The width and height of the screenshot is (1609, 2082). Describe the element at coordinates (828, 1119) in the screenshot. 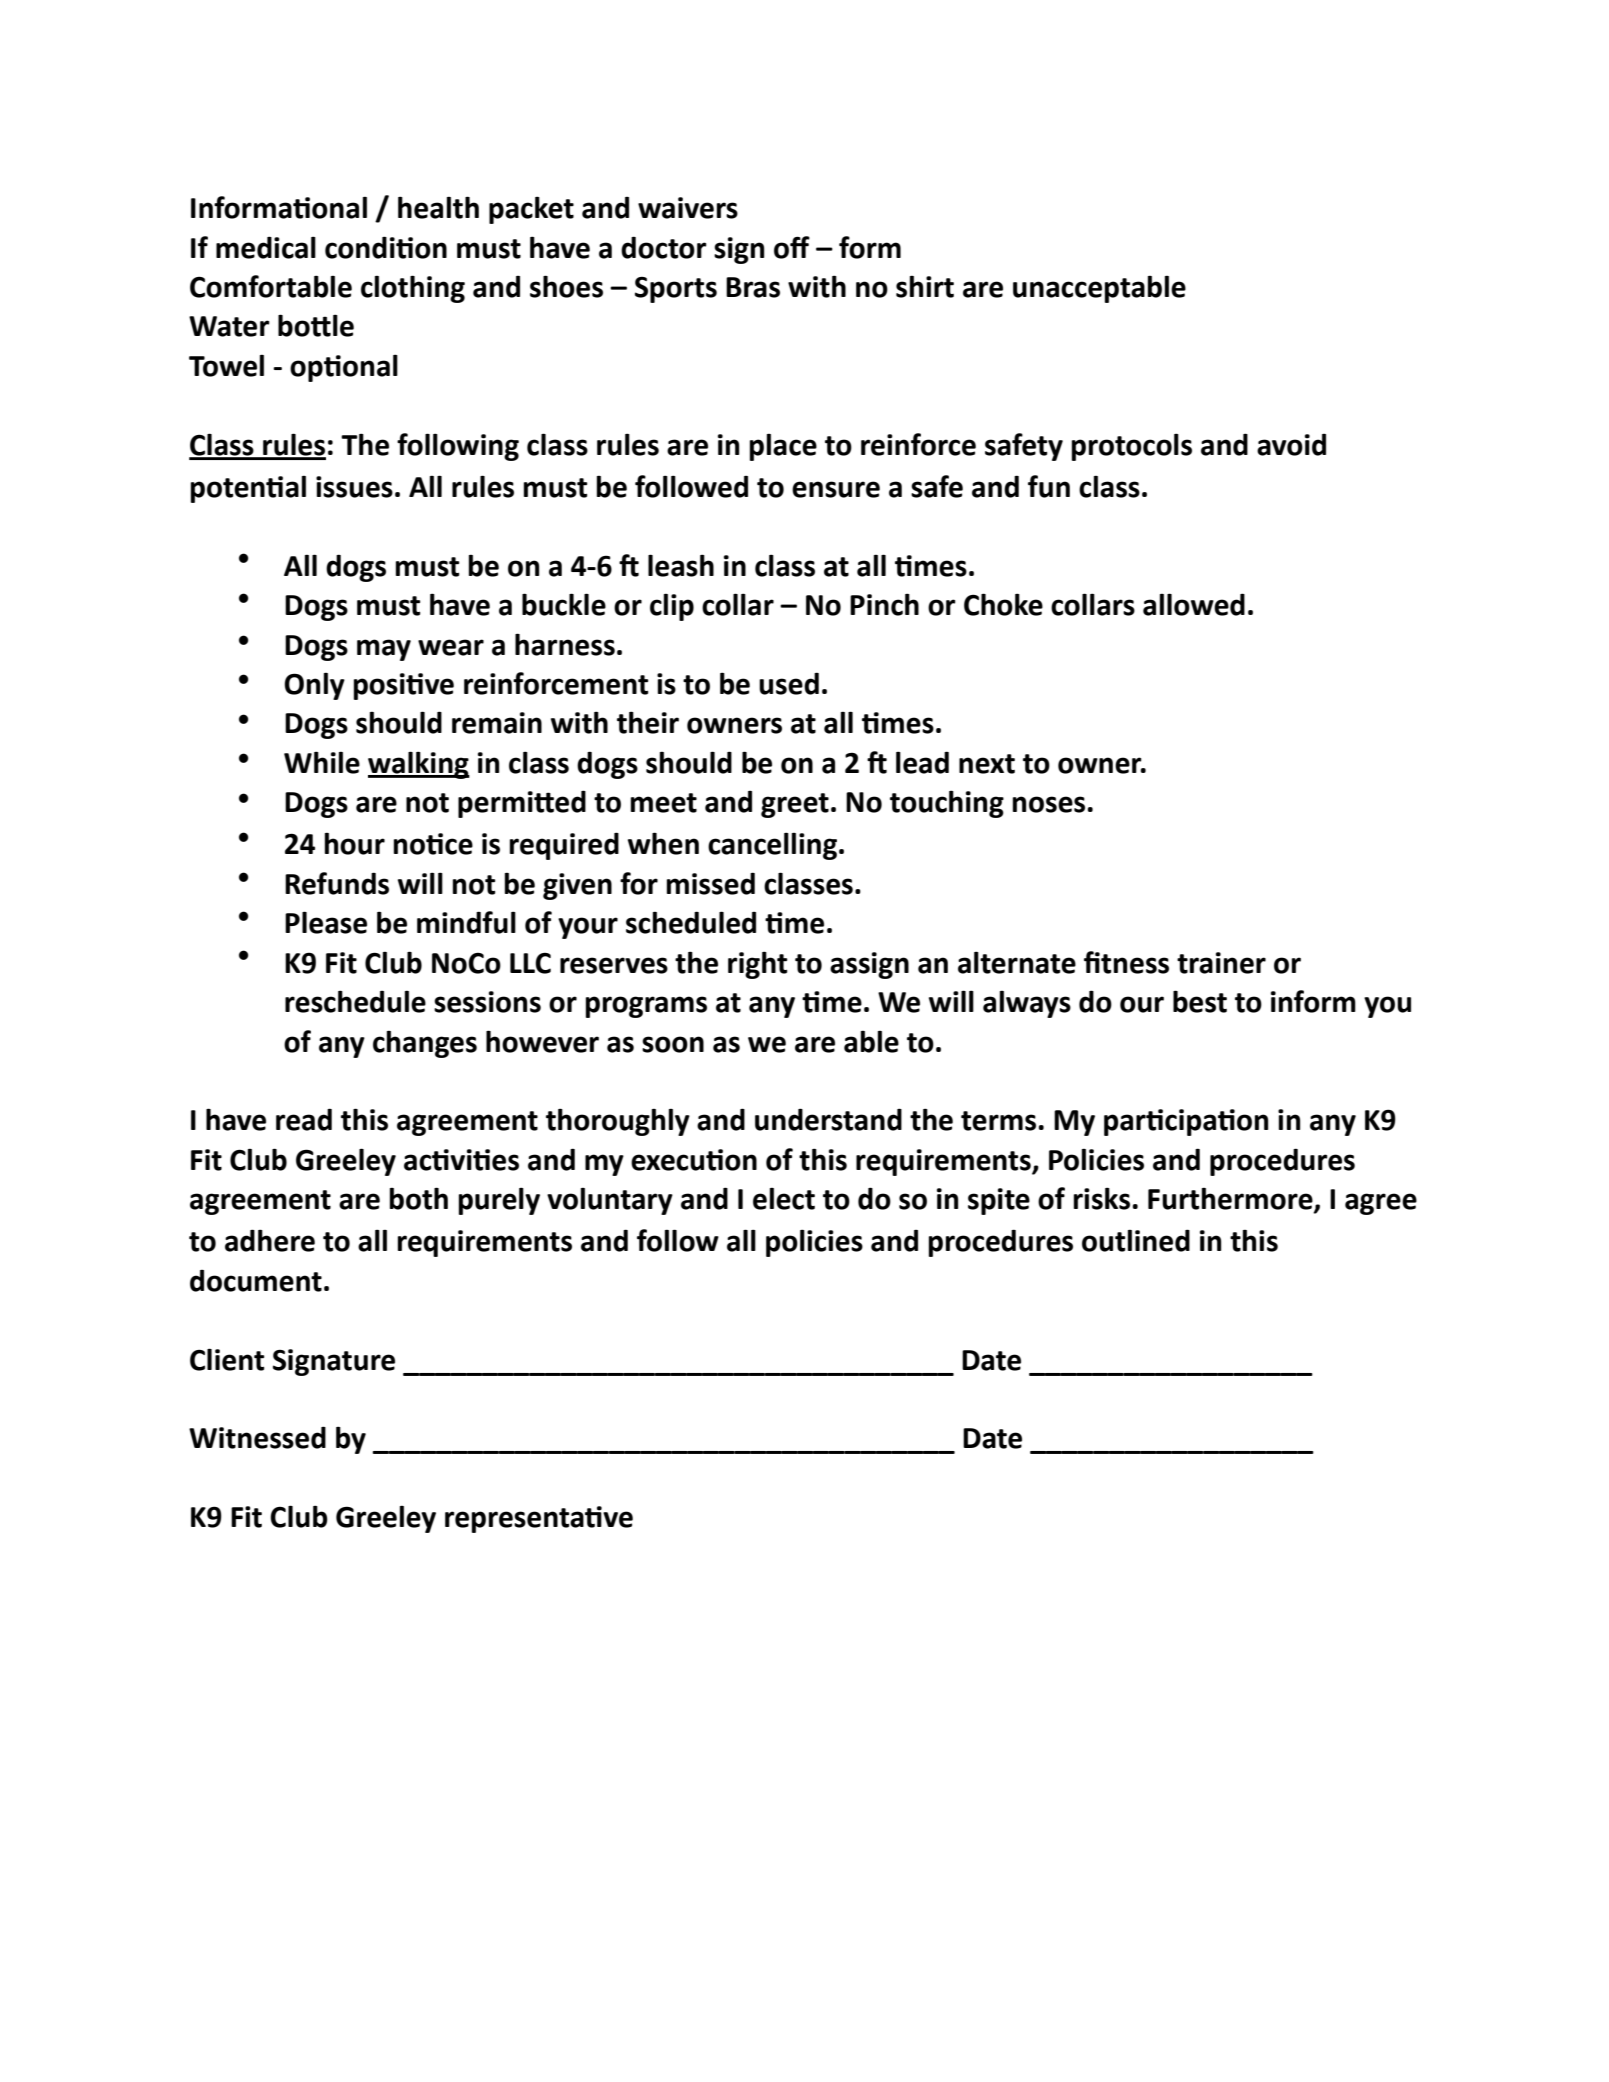

I see `understand` at that location.
